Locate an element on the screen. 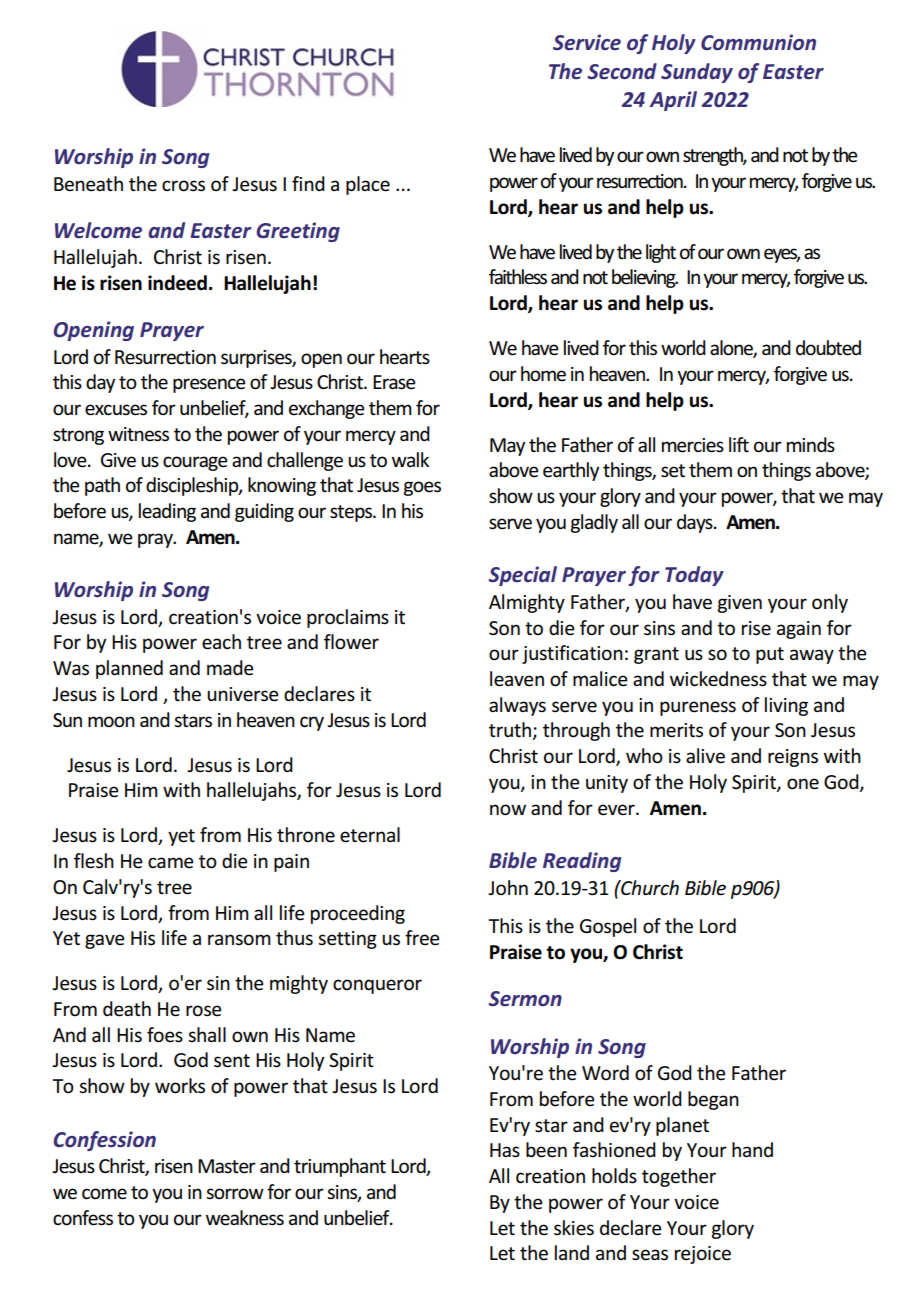 The height and width of the screenshot is (1308, 924). Has is located at coordinates (505, 1150).
